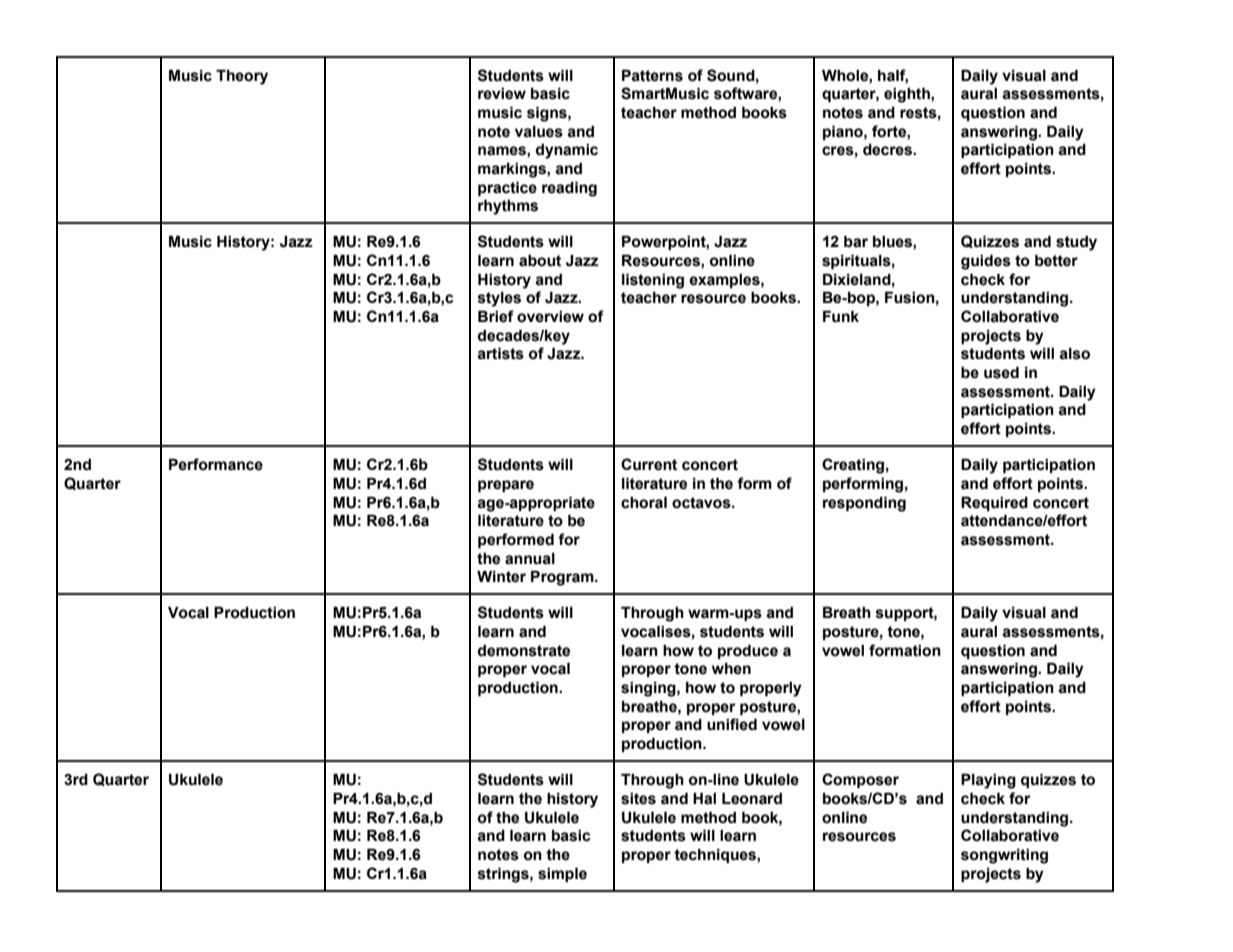 Image resolution: width=1233 pixels, height=952 pixels. I want to click on guides, so click(986, 262).
